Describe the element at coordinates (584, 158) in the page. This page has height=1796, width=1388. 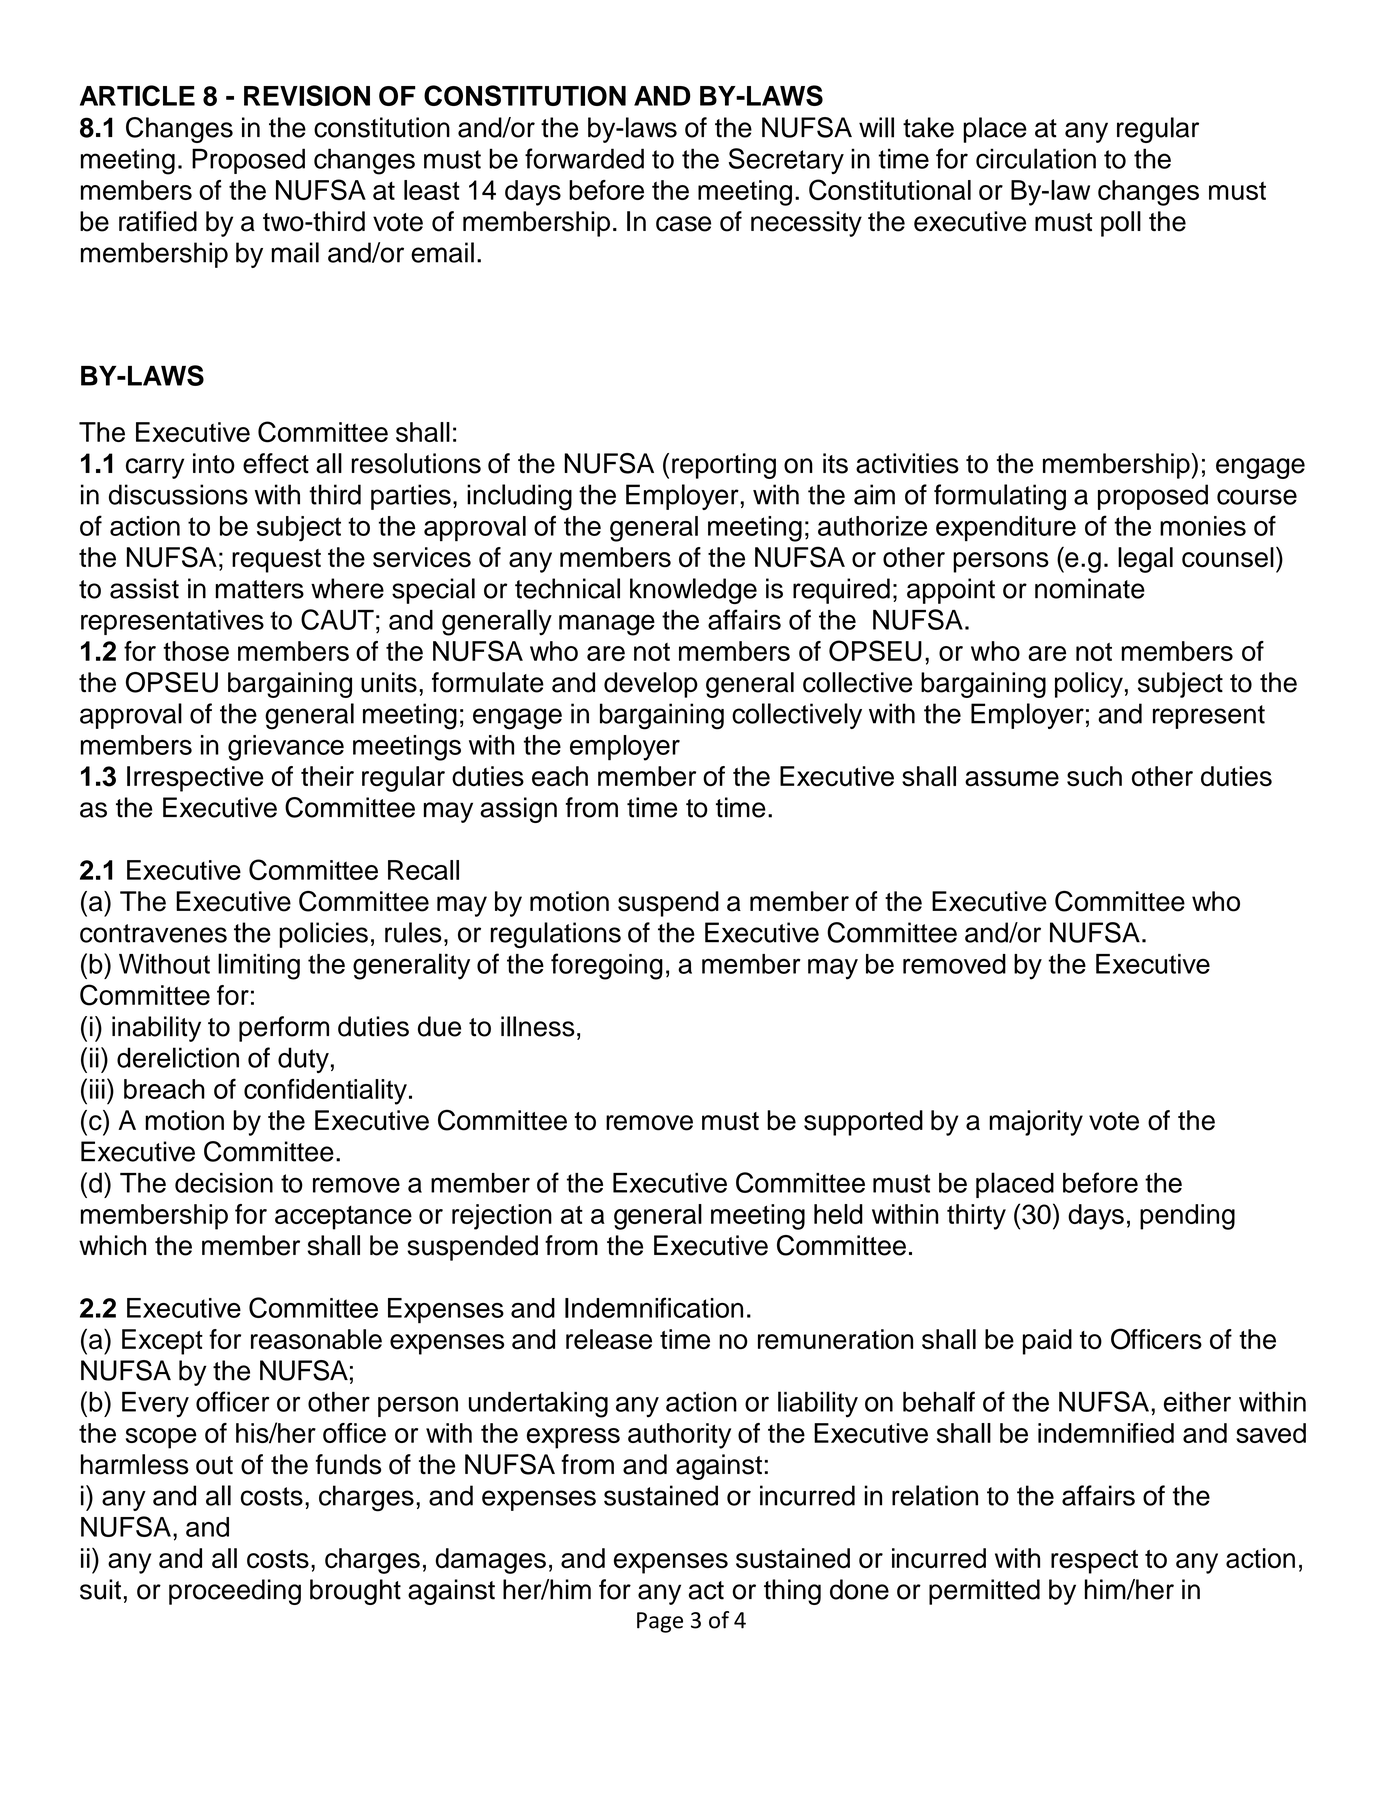
I see `forwarded` at that location.
